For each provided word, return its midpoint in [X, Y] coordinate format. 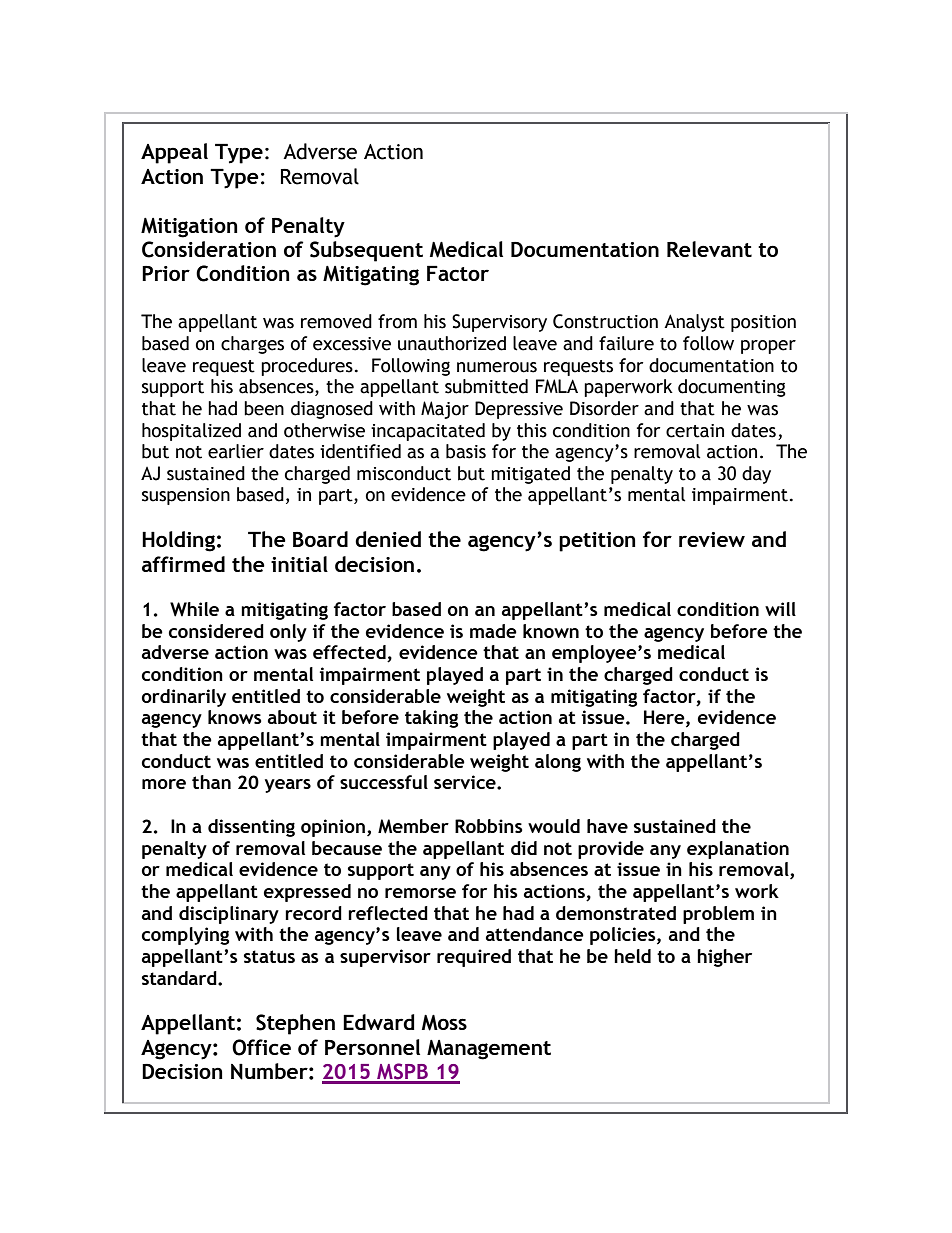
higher [724, 958]
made [493, 631]
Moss [444, 1023]
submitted [486, 386]
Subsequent [366, 251]
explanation [738, 850]
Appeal [174, 153]
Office [261, 1047]
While [194, 609]
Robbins [489, 826]
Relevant [709, 249]
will [780, 609]
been [264, 408]
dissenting [251, 828]
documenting [732, 388]
